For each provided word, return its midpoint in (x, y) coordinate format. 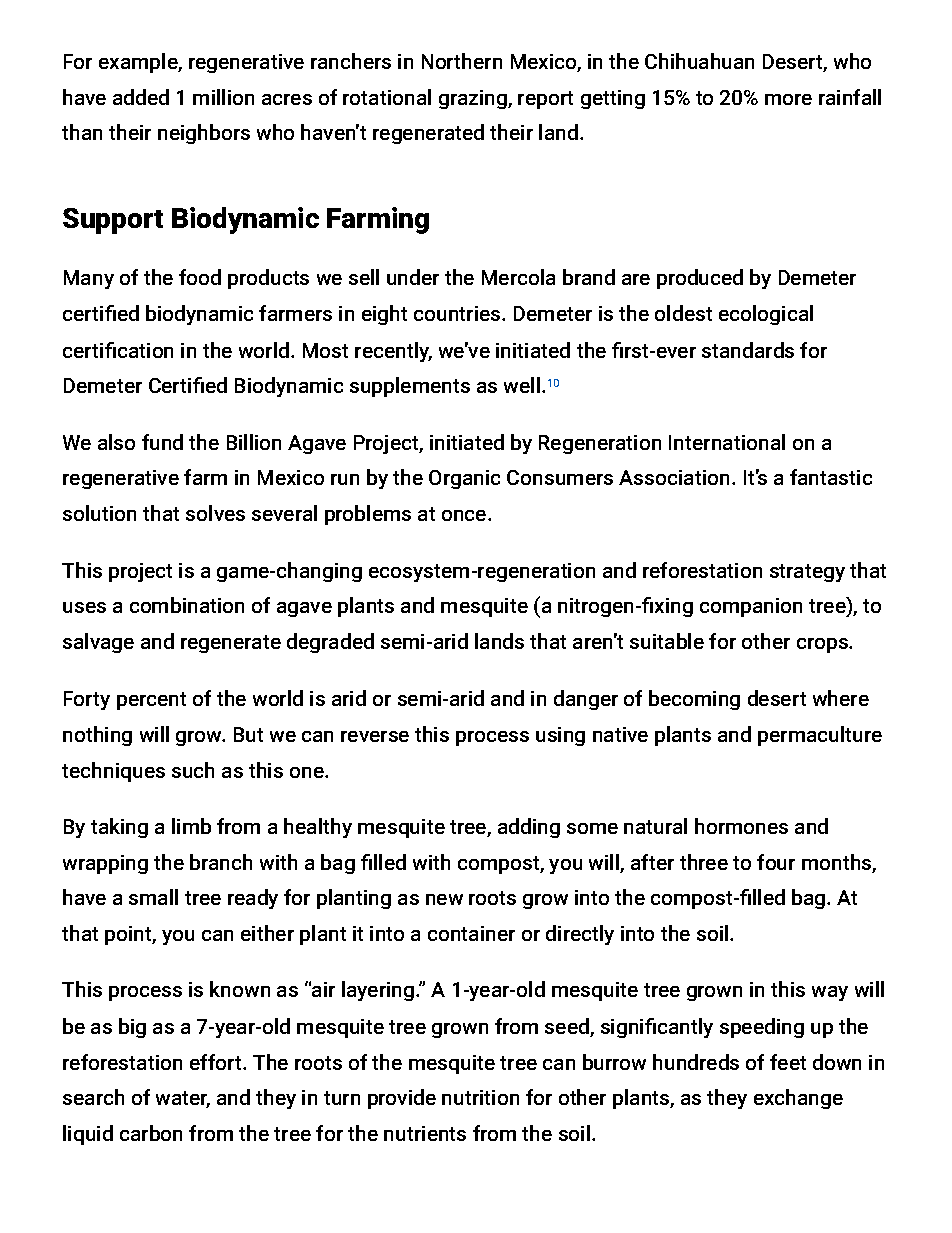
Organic (464, 479)
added (141, 97)
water (183, 1099)
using (560, 736)
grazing (474, 99)
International (727, 442)
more (788, 99)
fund (162, 442)
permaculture (820, 736)
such (193, 770)
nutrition (480, 1097)
